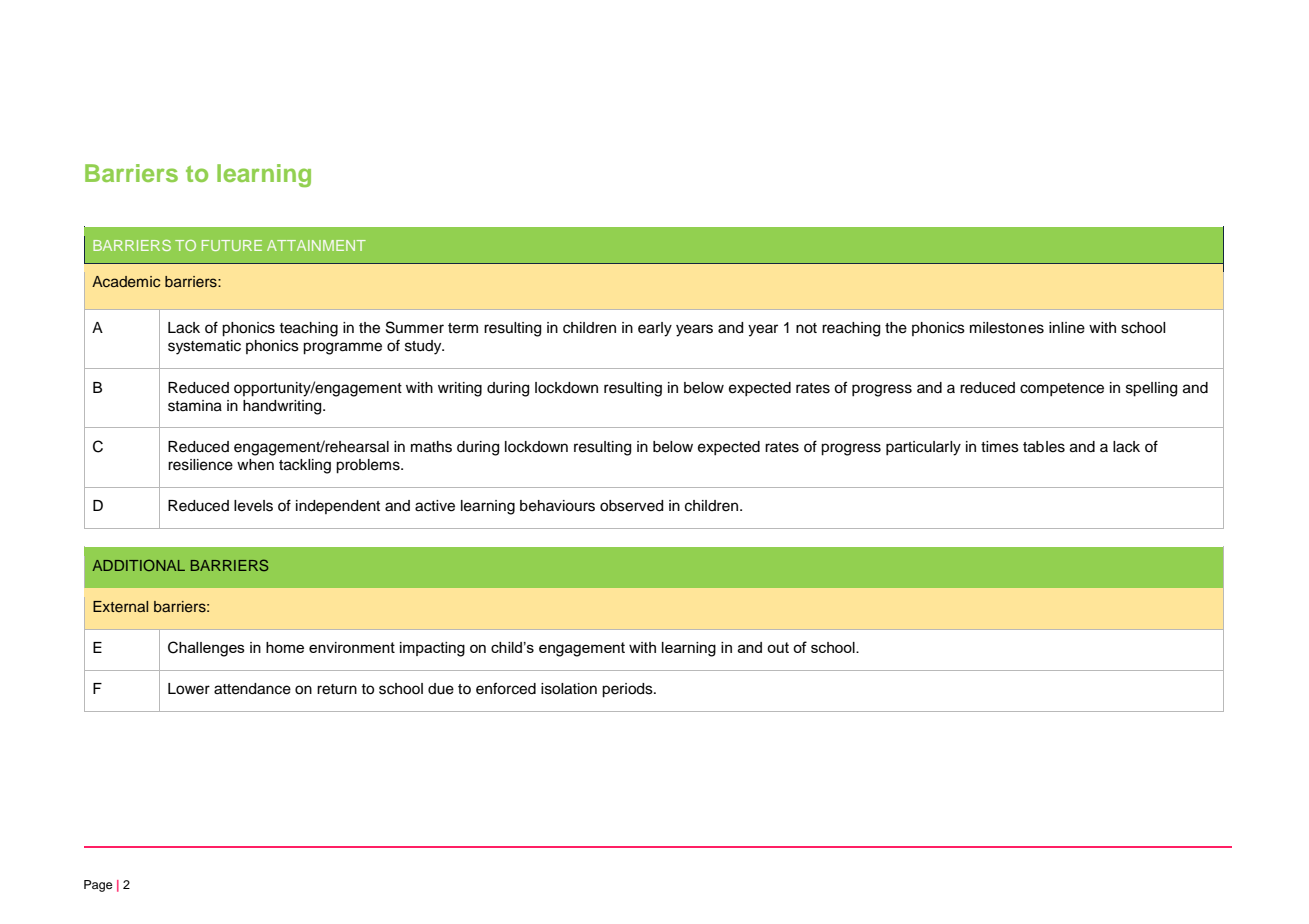 The height and width of the screenshot is (924, 1309). I want to click on observed, so click(631, 506).
